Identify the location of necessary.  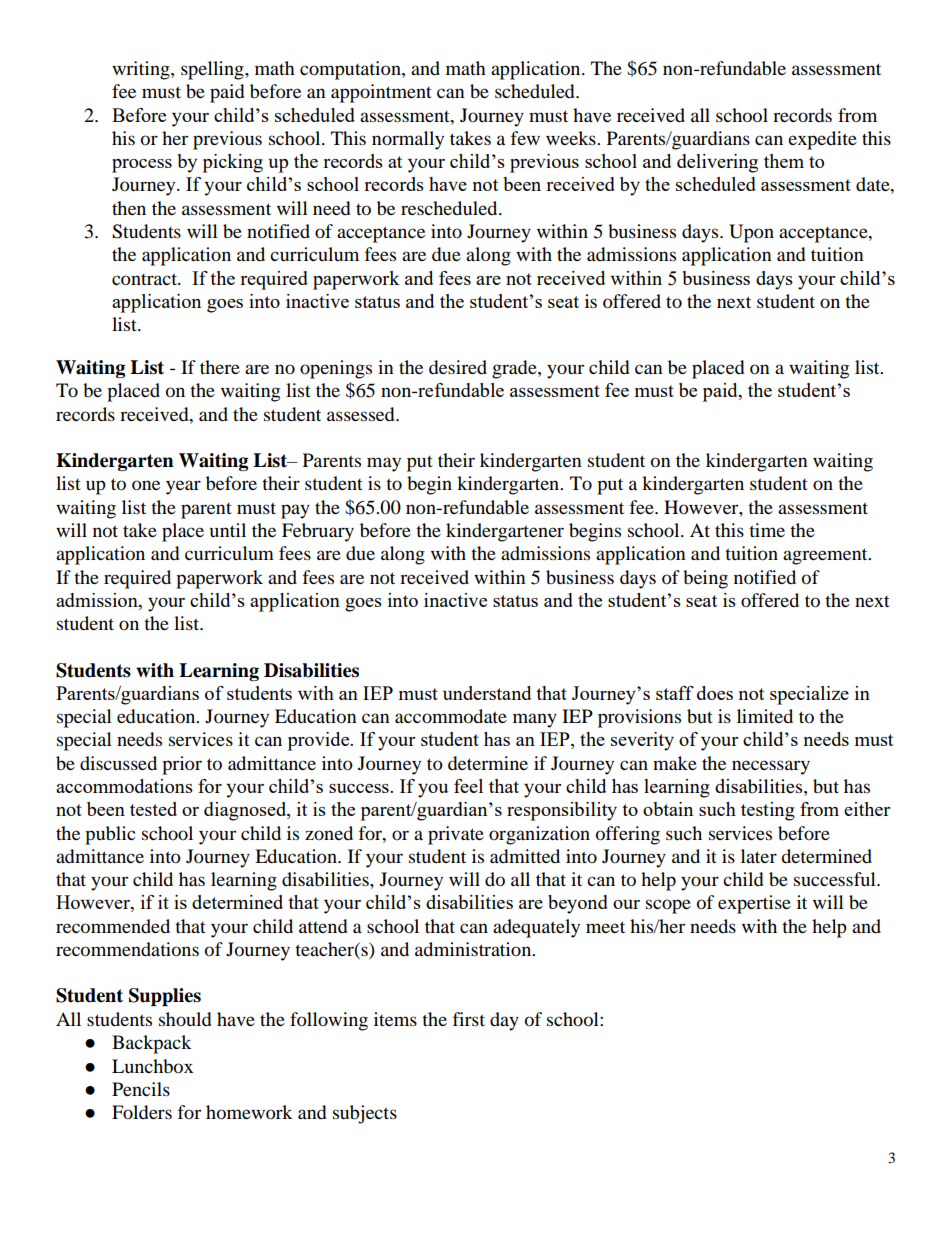
(771, 767).
